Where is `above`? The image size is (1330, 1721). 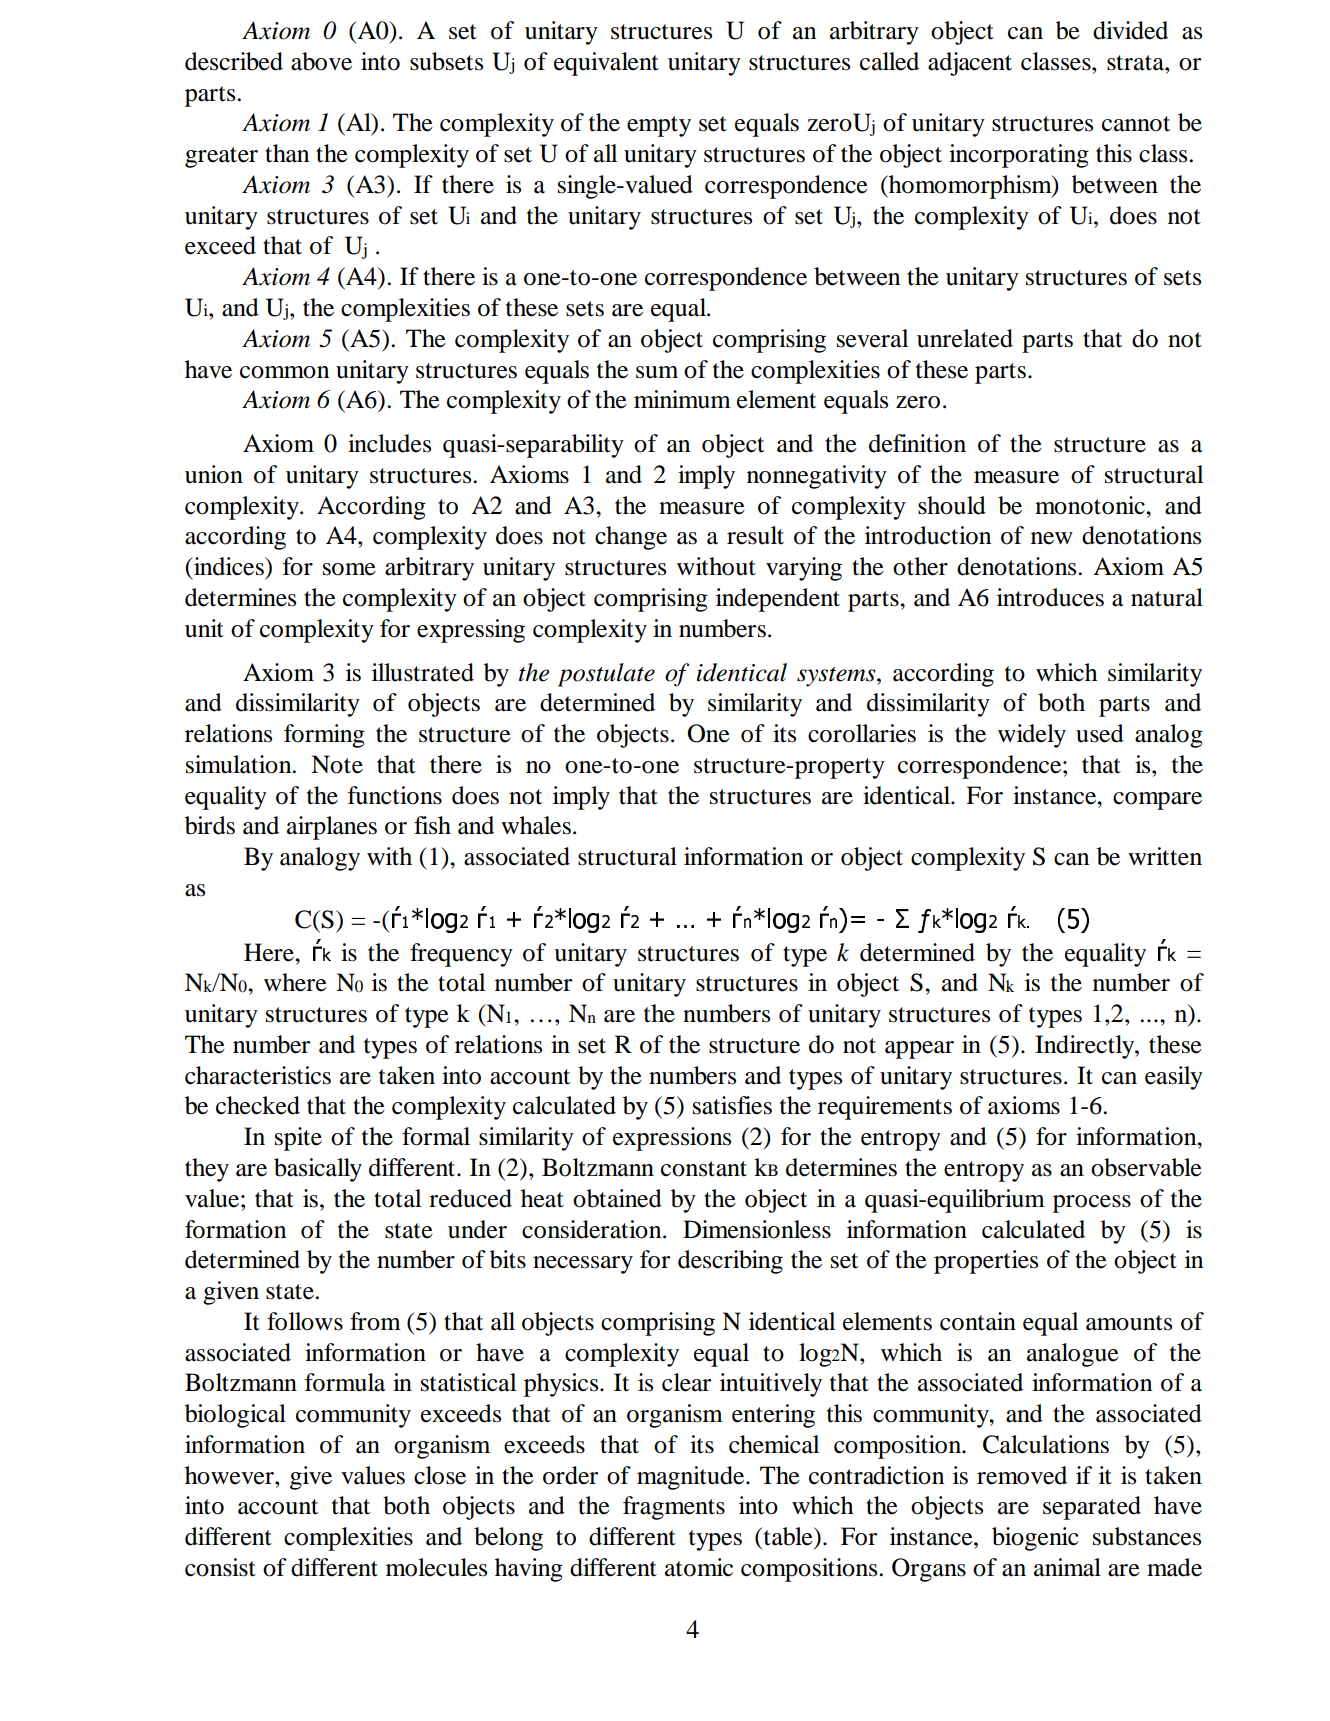 above is located at coordinates (321, 61).
